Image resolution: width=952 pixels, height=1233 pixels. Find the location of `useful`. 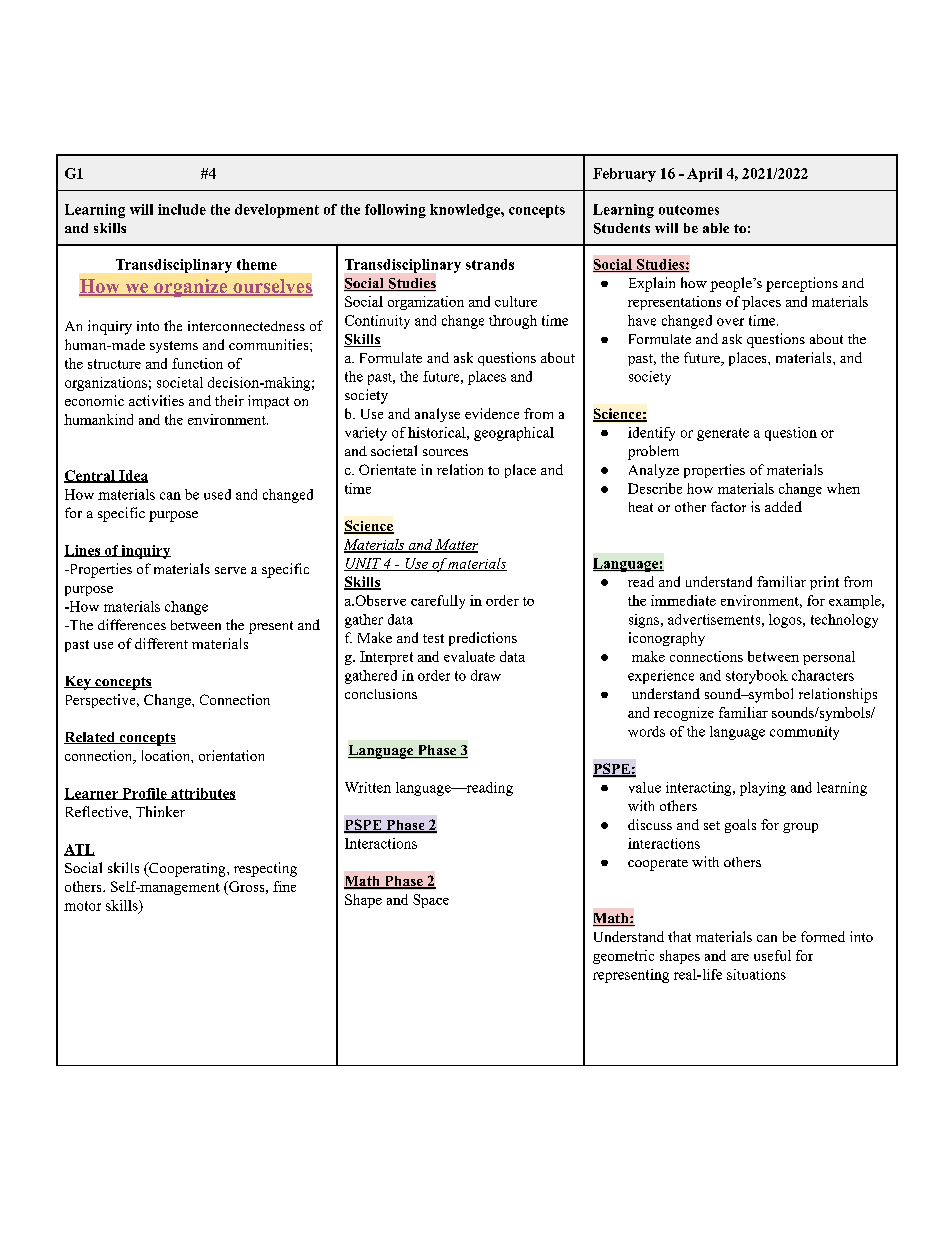

useful is located at coordinates (772, 955).
